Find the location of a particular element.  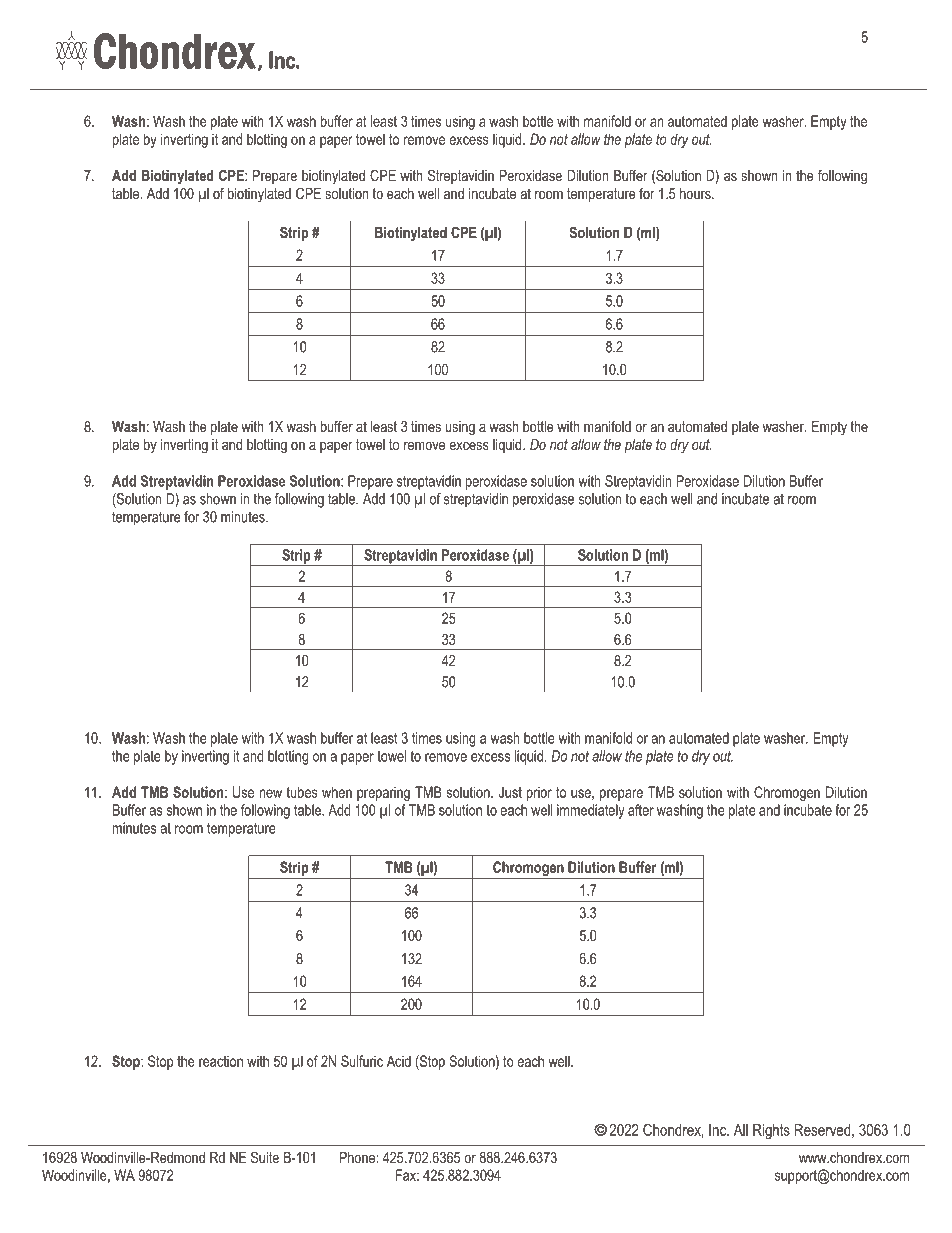

reaction is located at coordinates (221, 1061).
